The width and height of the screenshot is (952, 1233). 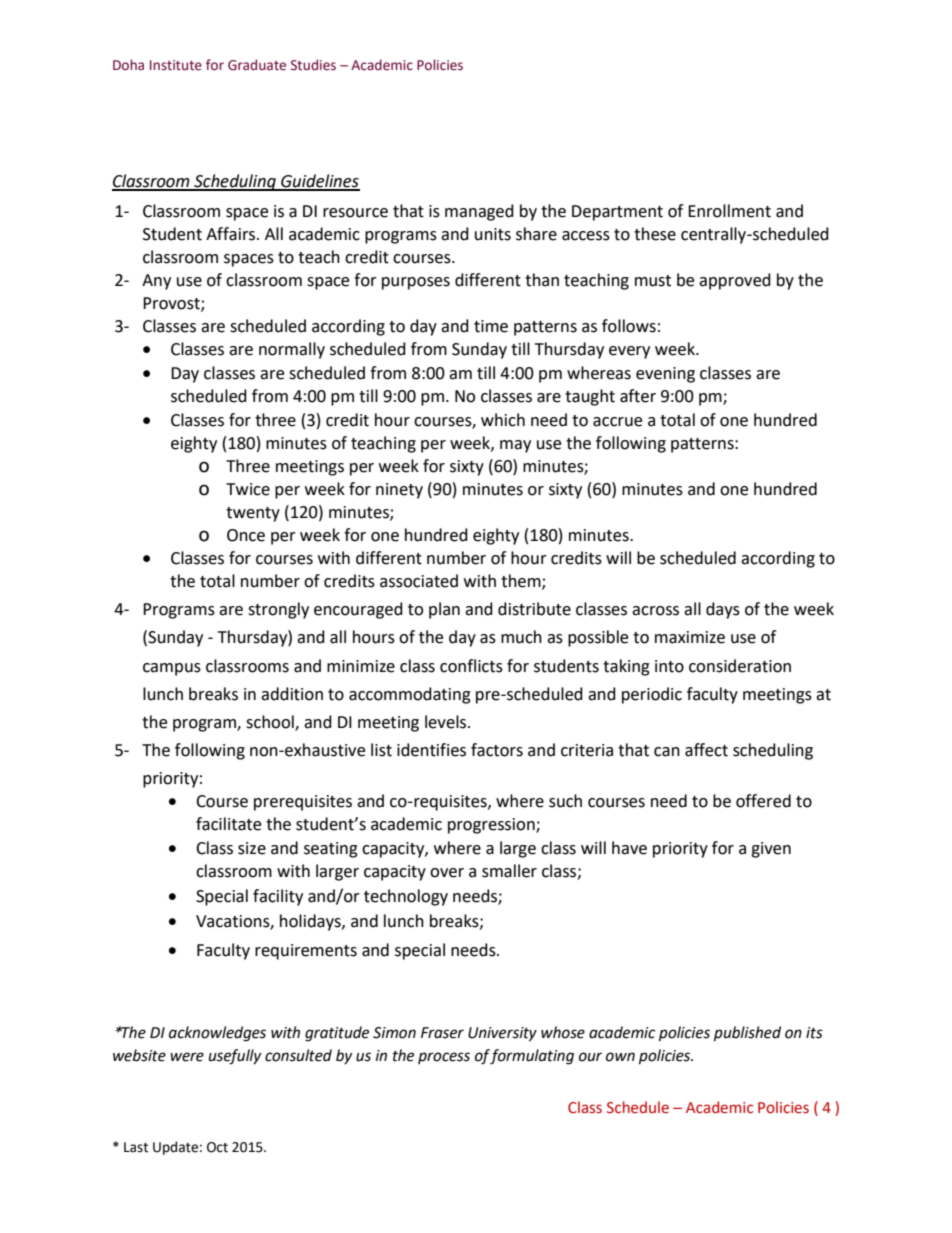 I want to click on managed, so click(x=479, y=212).
